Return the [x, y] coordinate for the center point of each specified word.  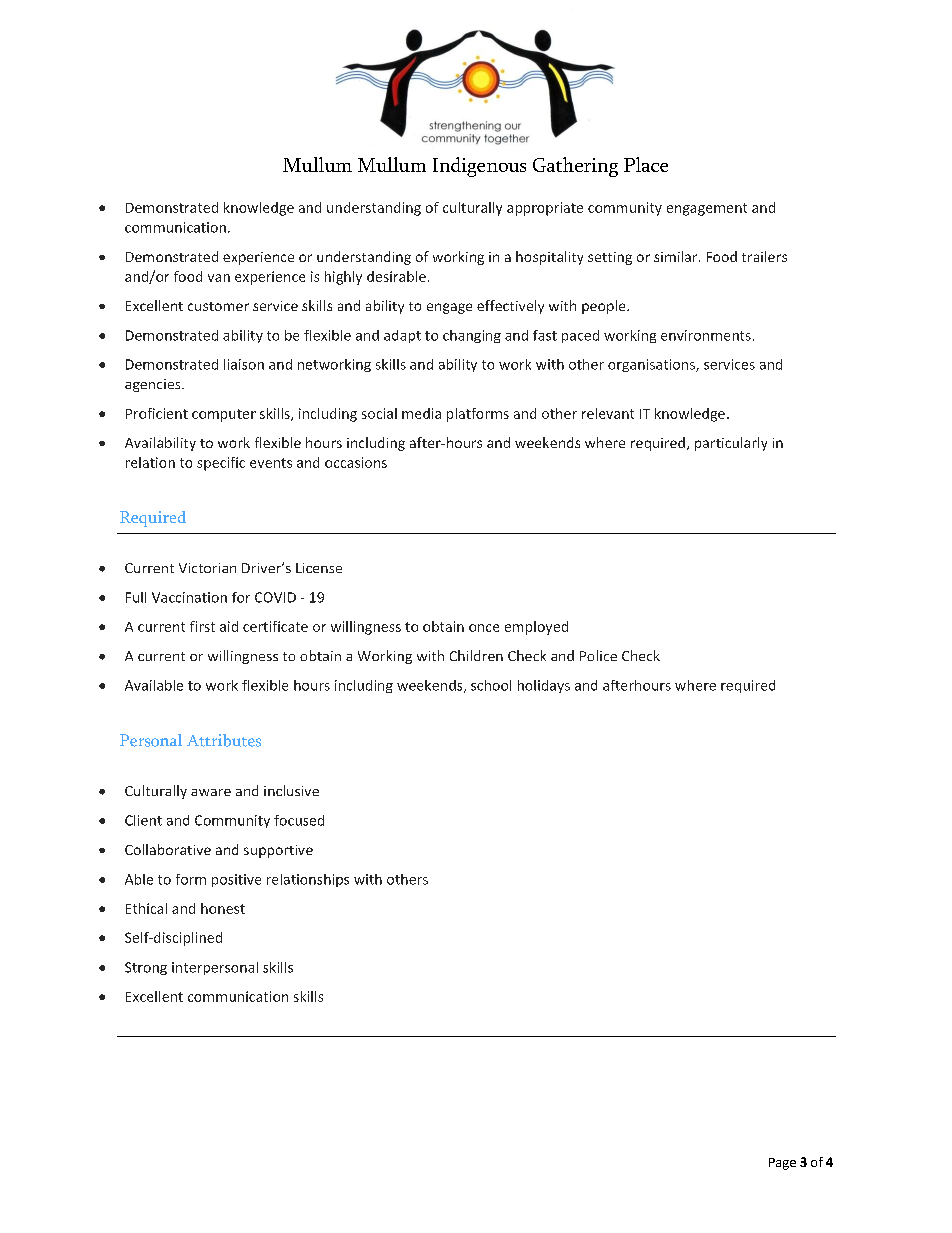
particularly [731, 444]
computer [224, 415]
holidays [544, 686]
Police [598, 655]
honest [223, 908]
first [202, 626]
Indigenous [479, 167]
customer [218, 306]
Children [476, 655]
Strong [146, 968]
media [421, 413]
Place [646, 164]
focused [299, 820]
